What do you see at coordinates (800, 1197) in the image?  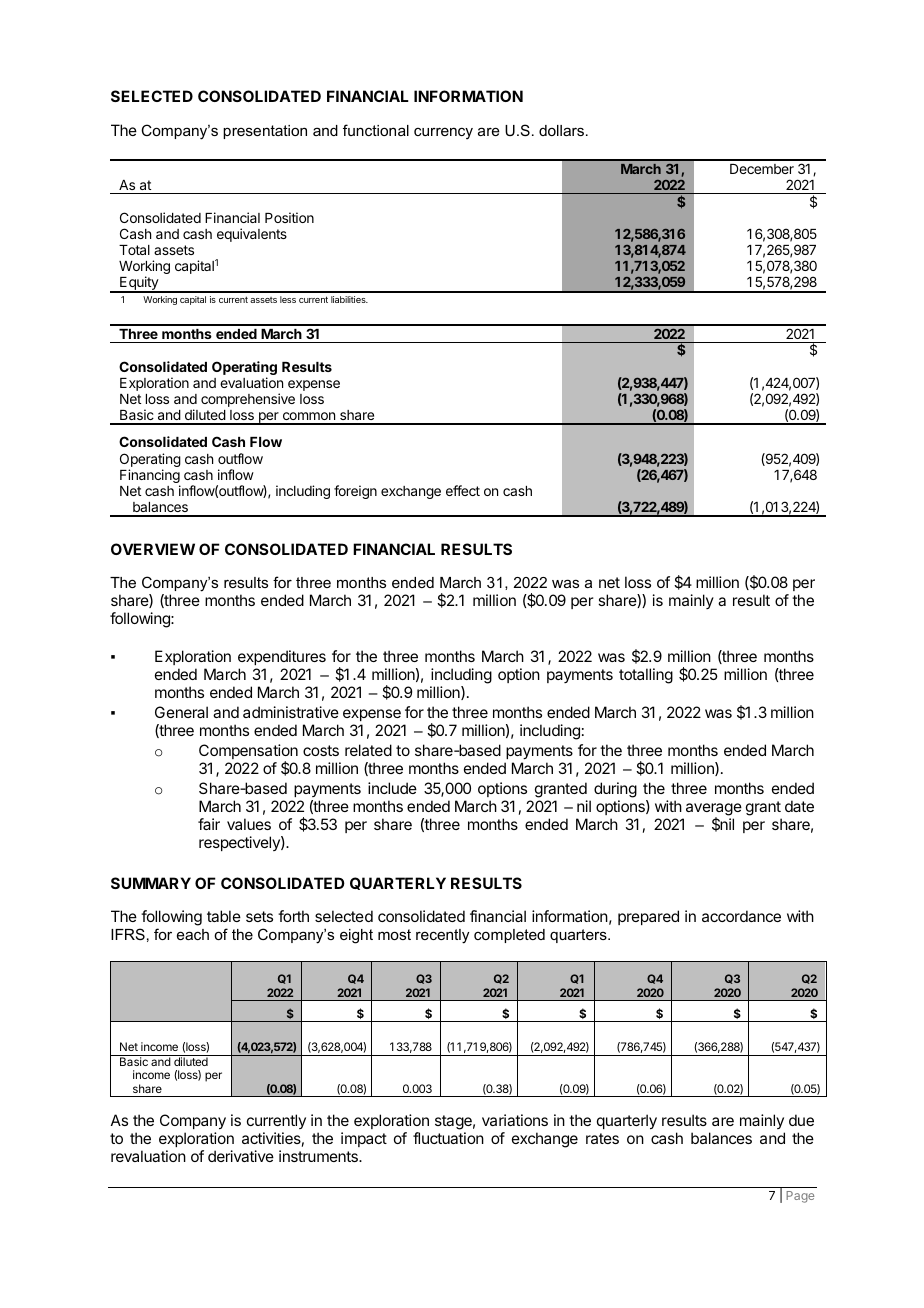 I see `Page` at bounding box center [800, 1197].
